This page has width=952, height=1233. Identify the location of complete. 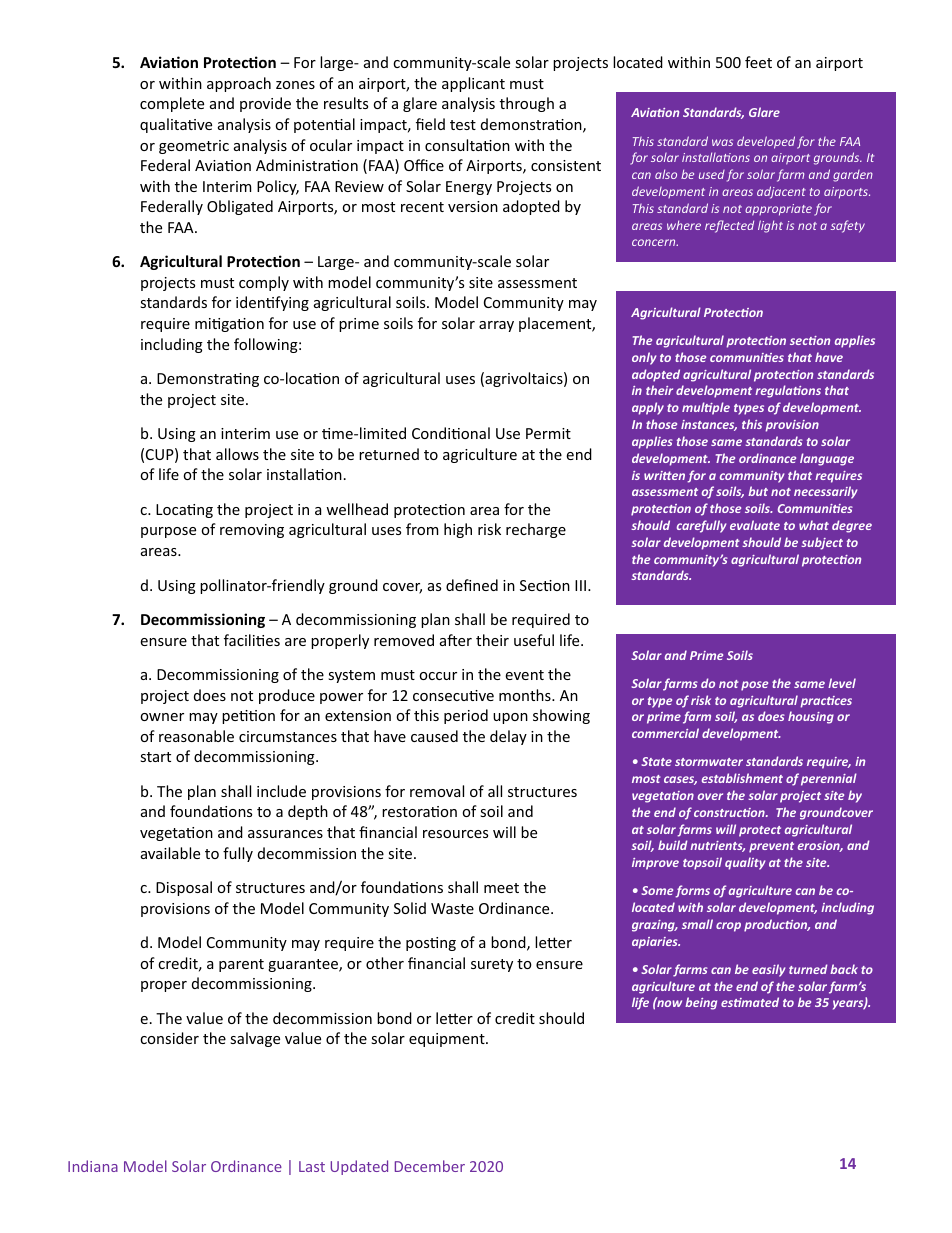
(172, 104).
